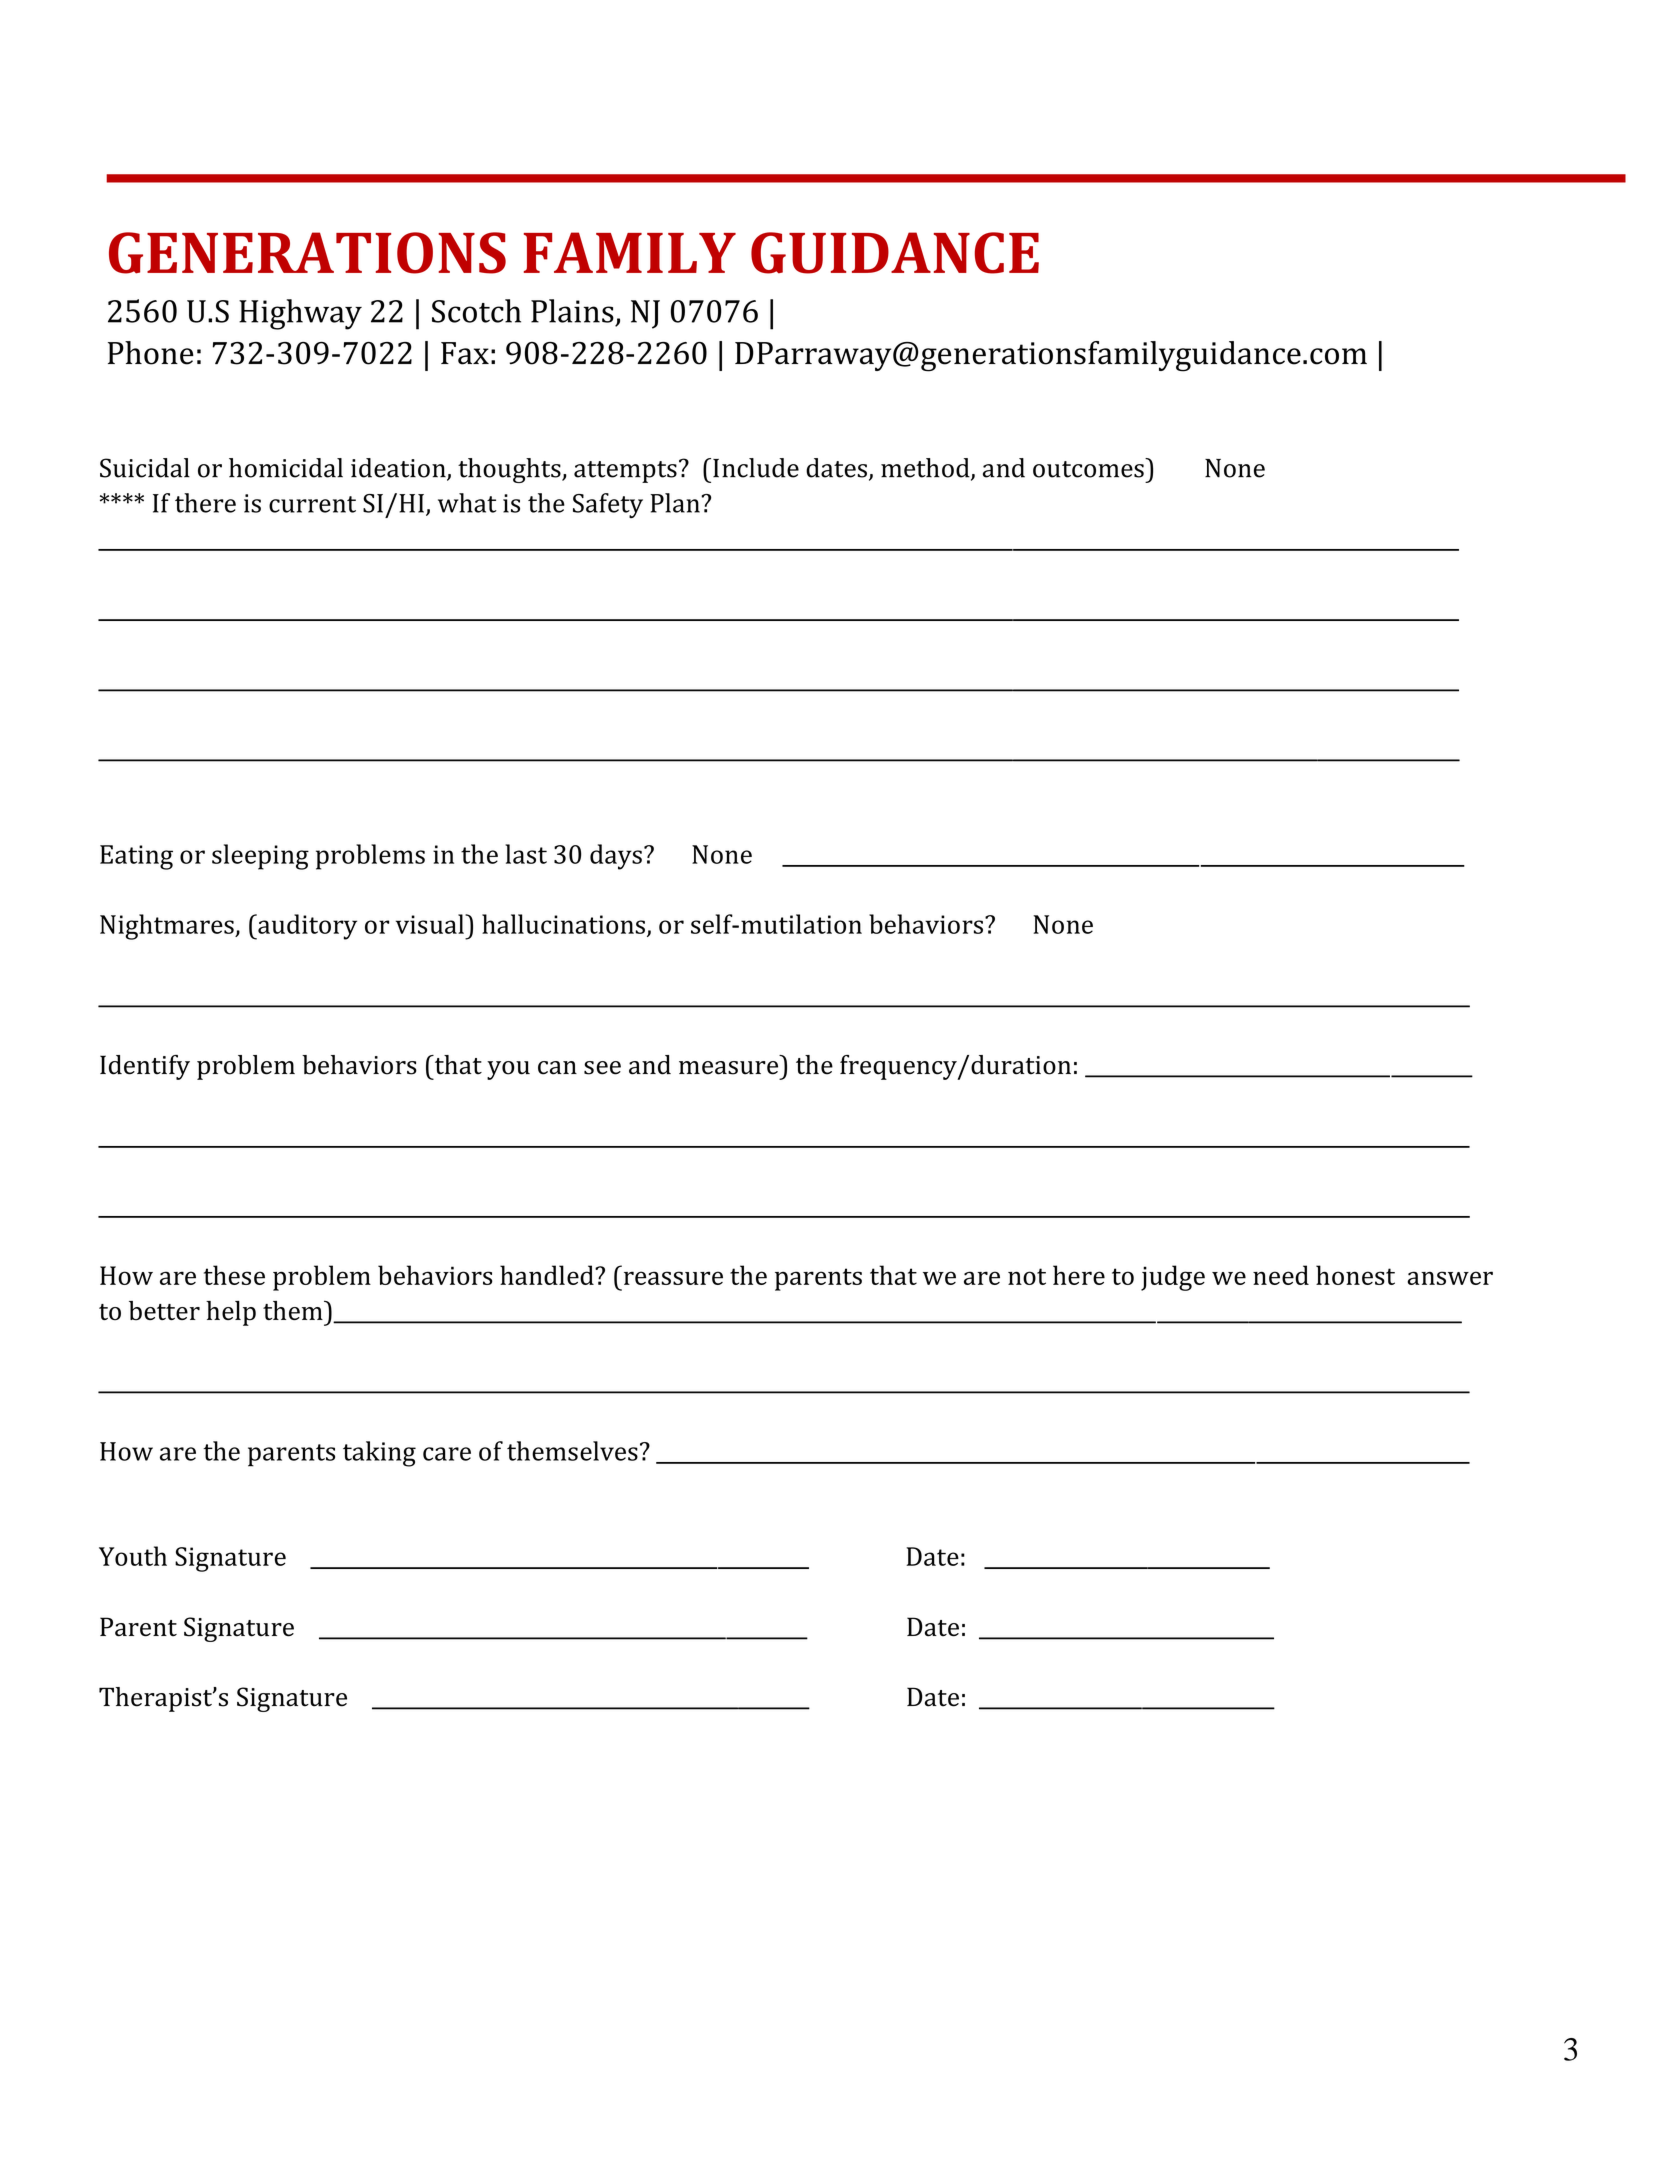  What do you see at coordinates (1281, 1275) in the screenshot?
I see `need` at bounding box center [1281, 1275].
